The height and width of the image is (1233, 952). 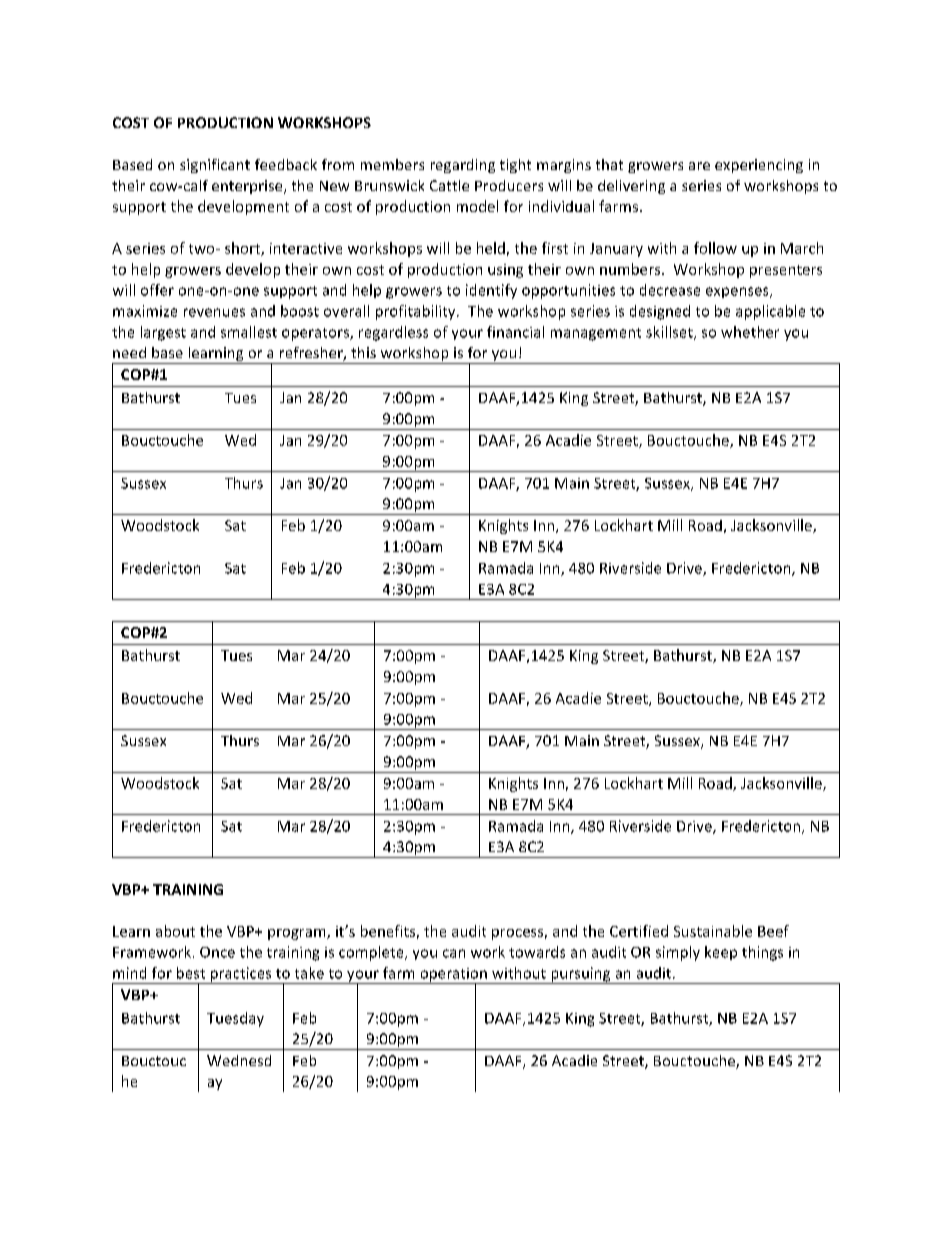 I want to click on need, so click(x=129, y=352).
